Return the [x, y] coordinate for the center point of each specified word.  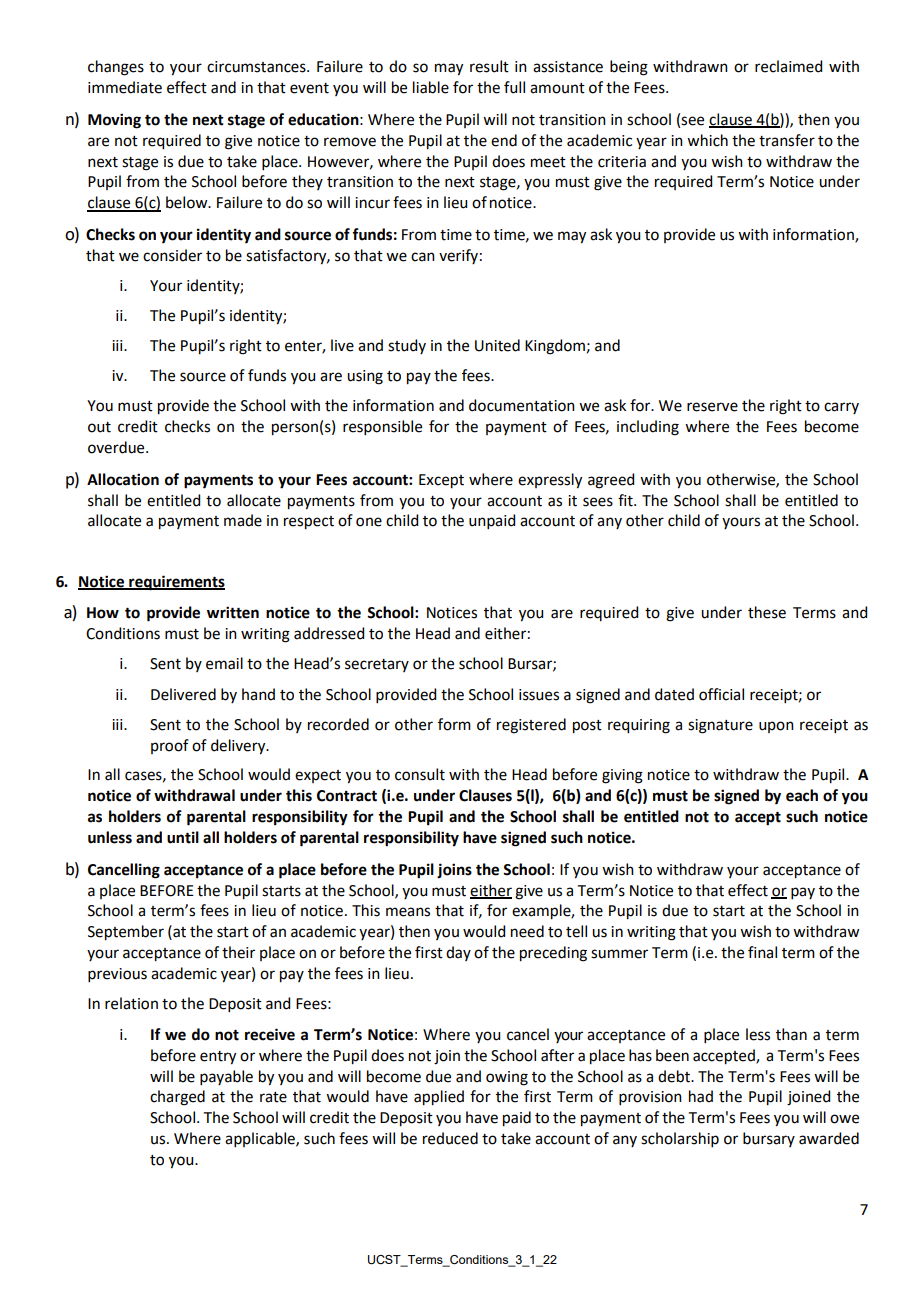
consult [420, 774]
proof [170, 746]
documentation [522, 405]
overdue [117, 447]
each [802, 795]
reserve [712, 407]
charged [177, 1098]
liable [431, 87]
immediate [125, 87]
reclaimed [788, 66]
